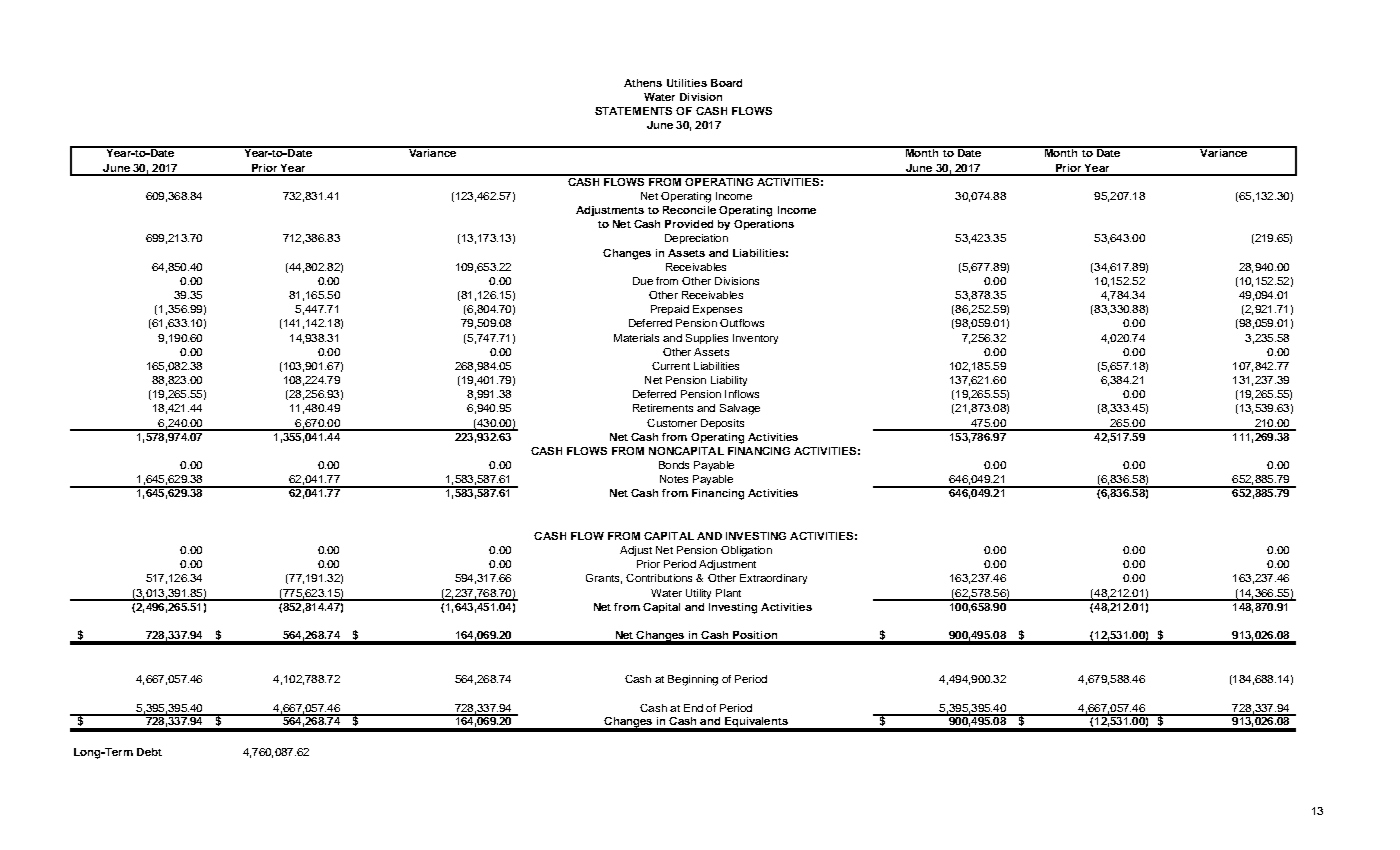  I want to click on Beginning, so click(693, 680).
